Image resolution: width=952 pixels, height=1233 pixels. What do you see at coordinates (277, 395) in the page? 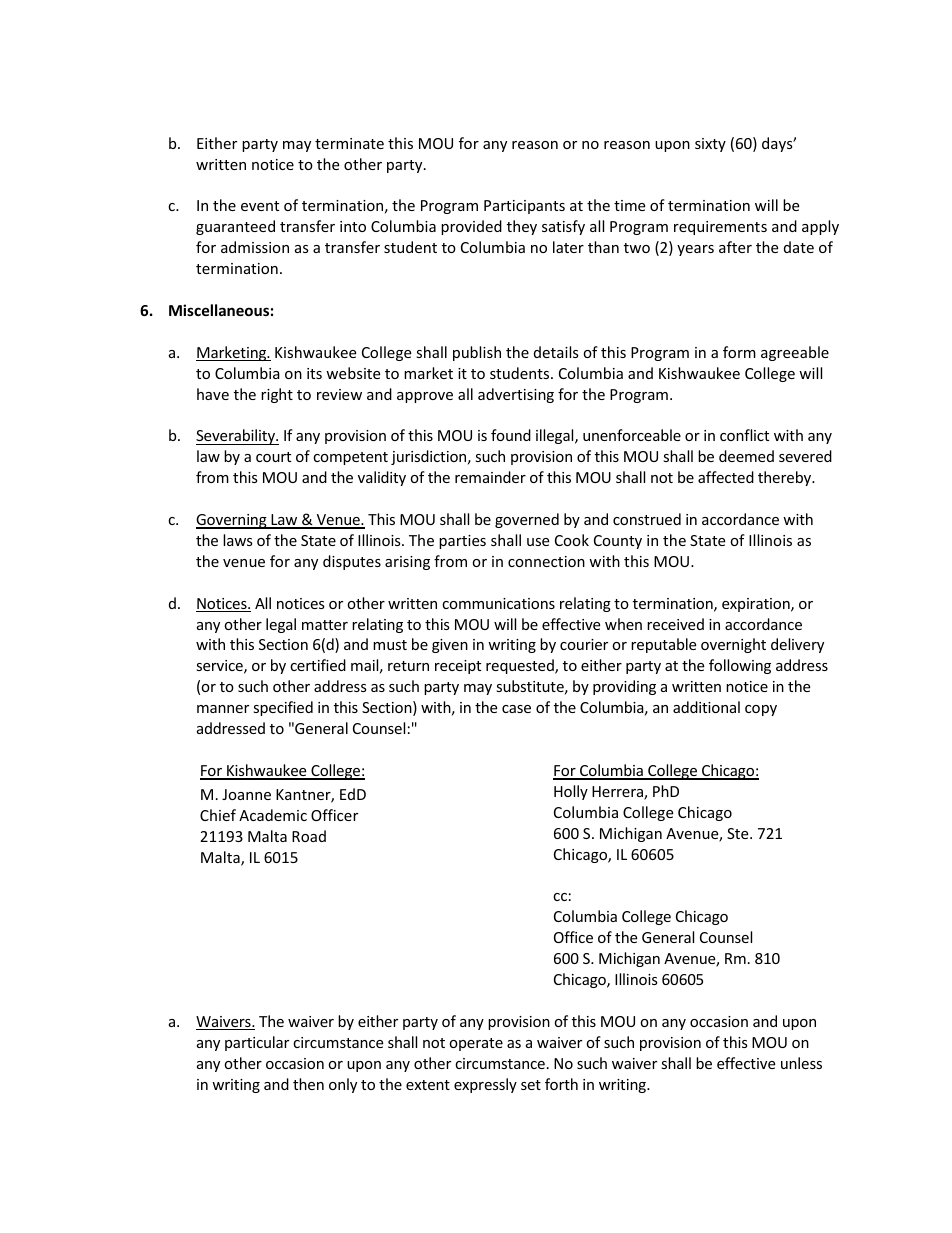
I see `right` at bounding box center [277, 395].
